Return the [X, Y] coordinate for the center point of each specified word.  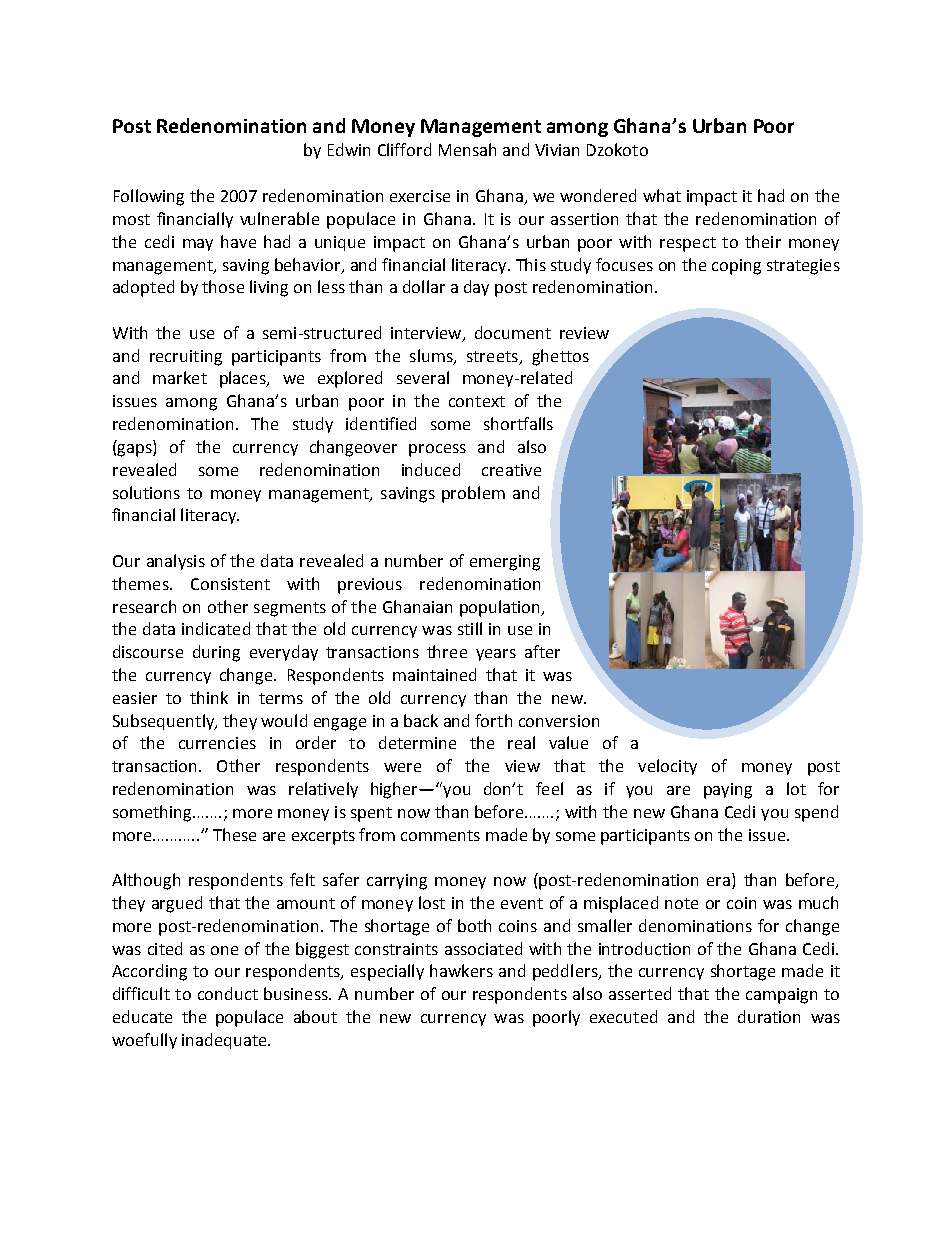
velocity [667, 767]
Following [149, 197]
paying [728, 791]
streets [492, 356]
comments [440, 835]
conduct [228, 993]
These [234, 834]
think [209, 697]
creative [511, 470]
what [662, 195]
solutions [146, 492]
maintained [434, 674]
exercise [420, 196]
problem [473, 494]
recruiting [186, 358]
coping [736, 267]
